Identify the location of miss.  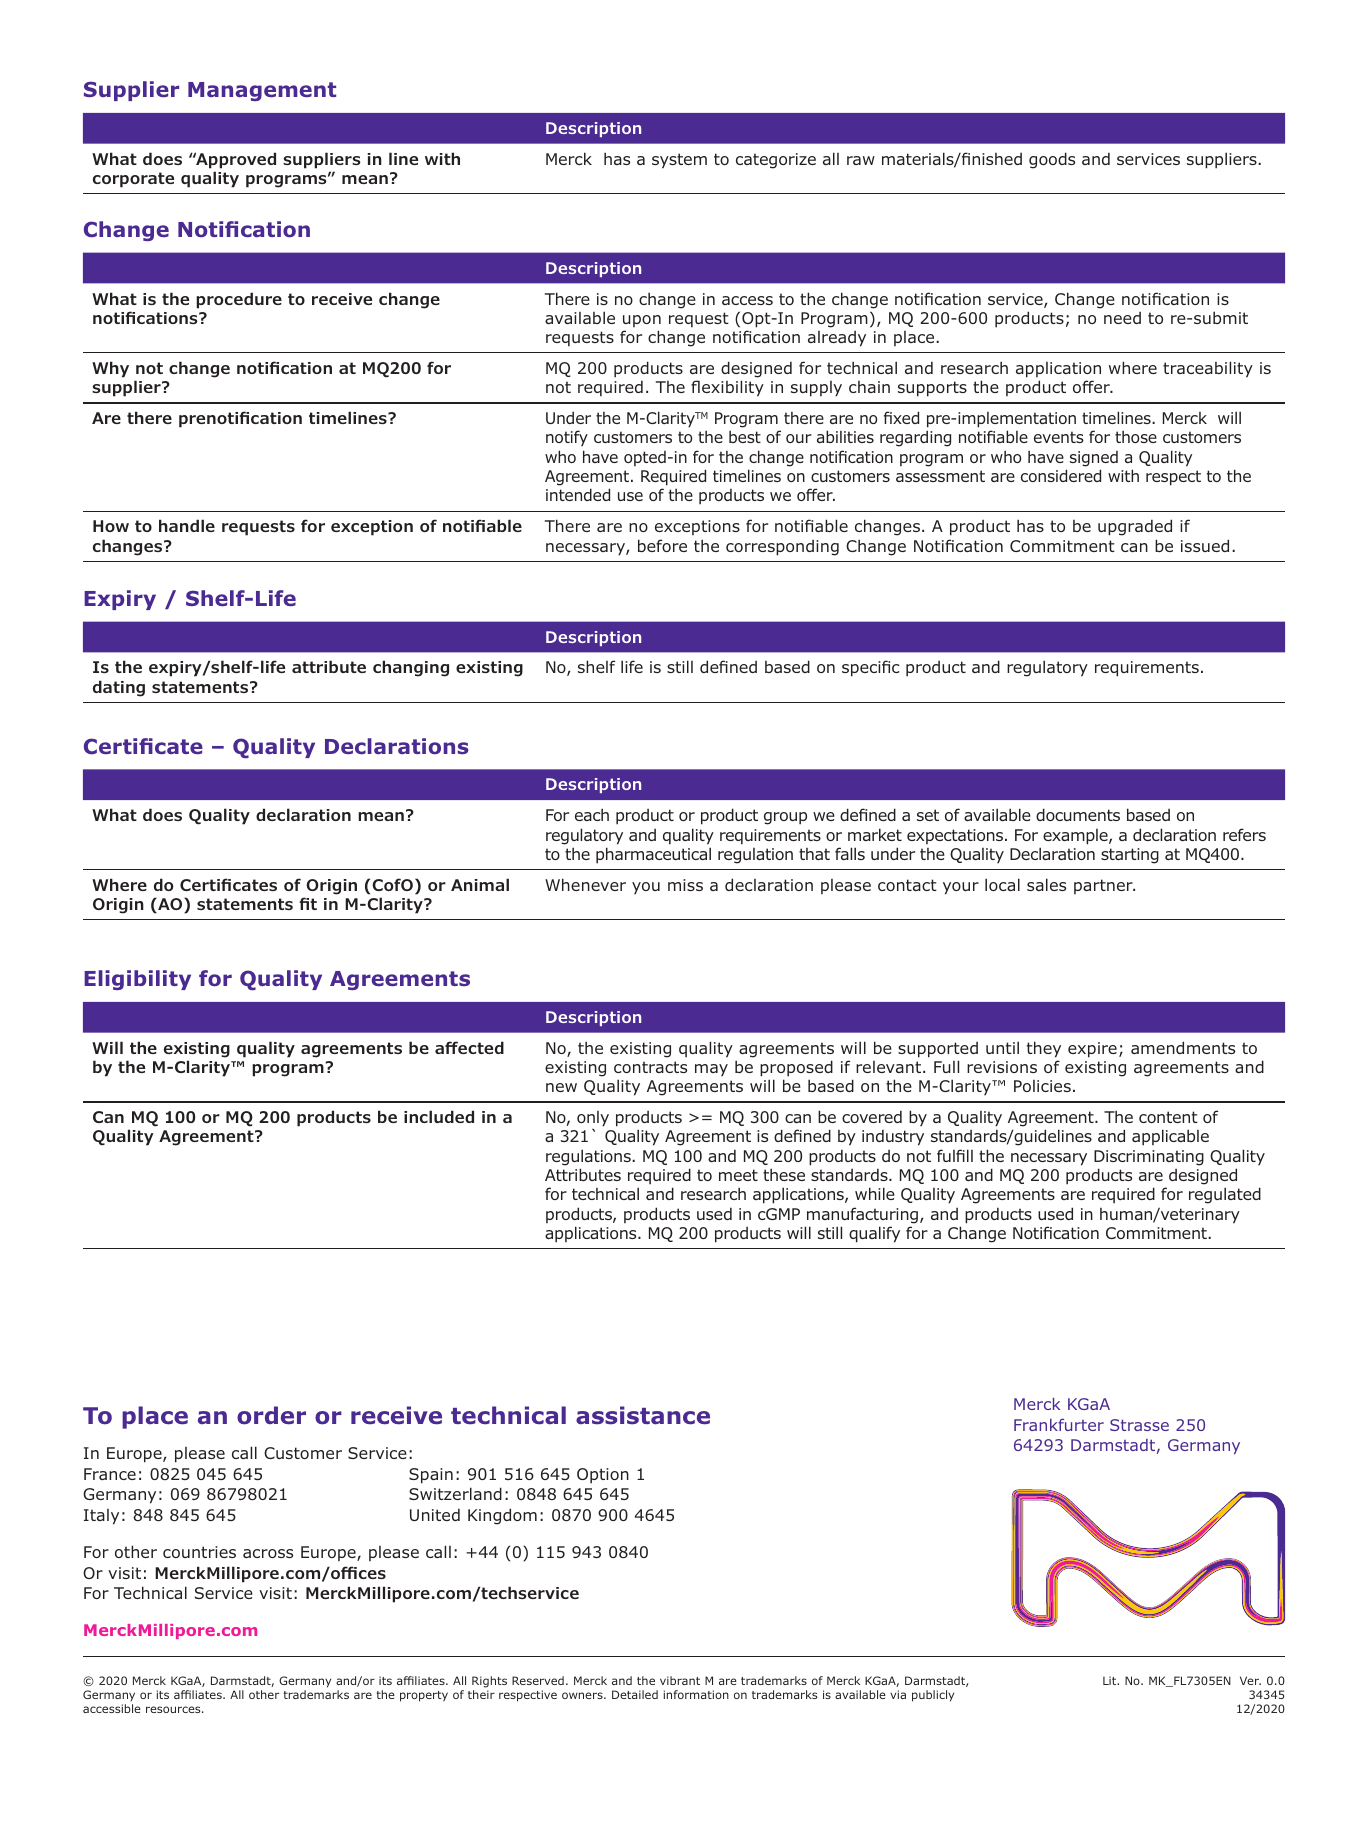
(685, 885).
